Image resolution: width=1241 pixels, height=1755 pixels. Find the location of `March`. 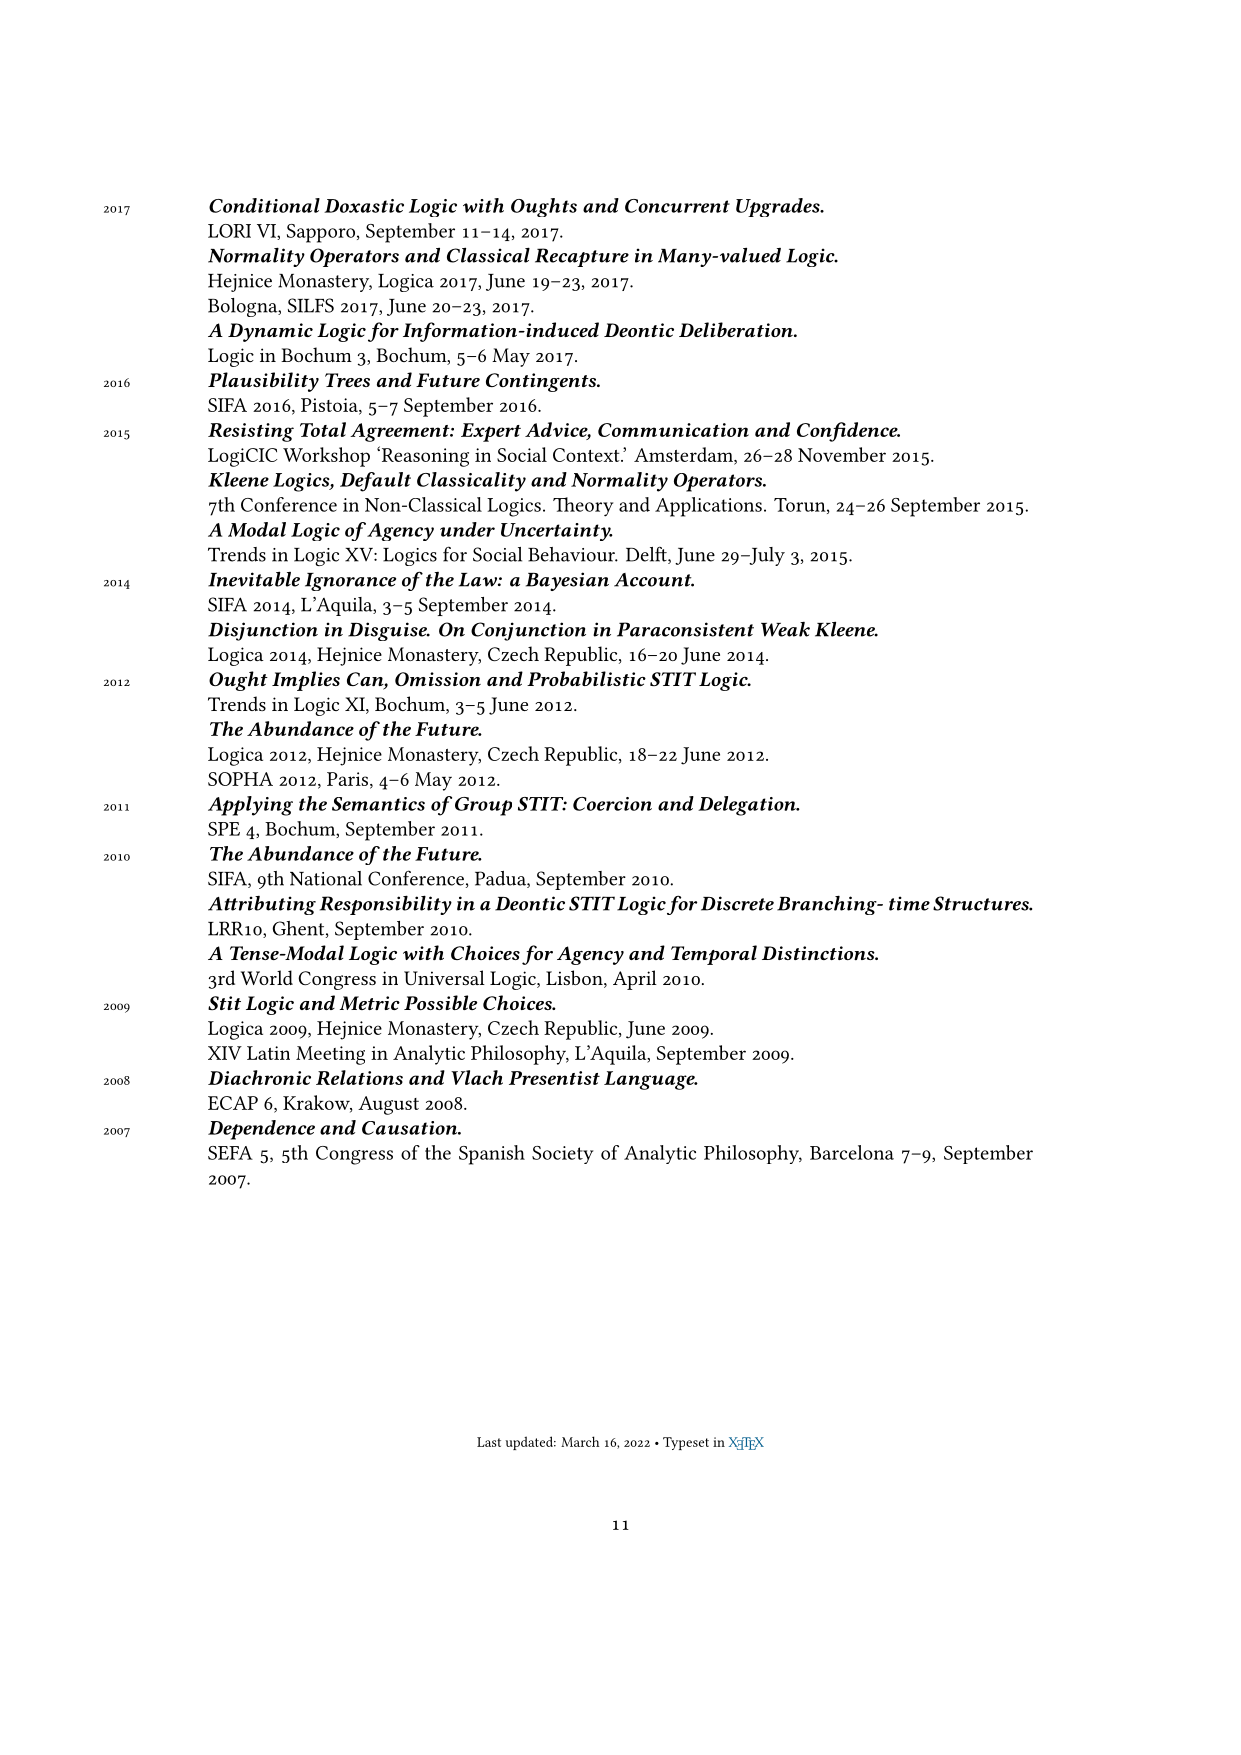

March is located at coordinates (580, 1441).
